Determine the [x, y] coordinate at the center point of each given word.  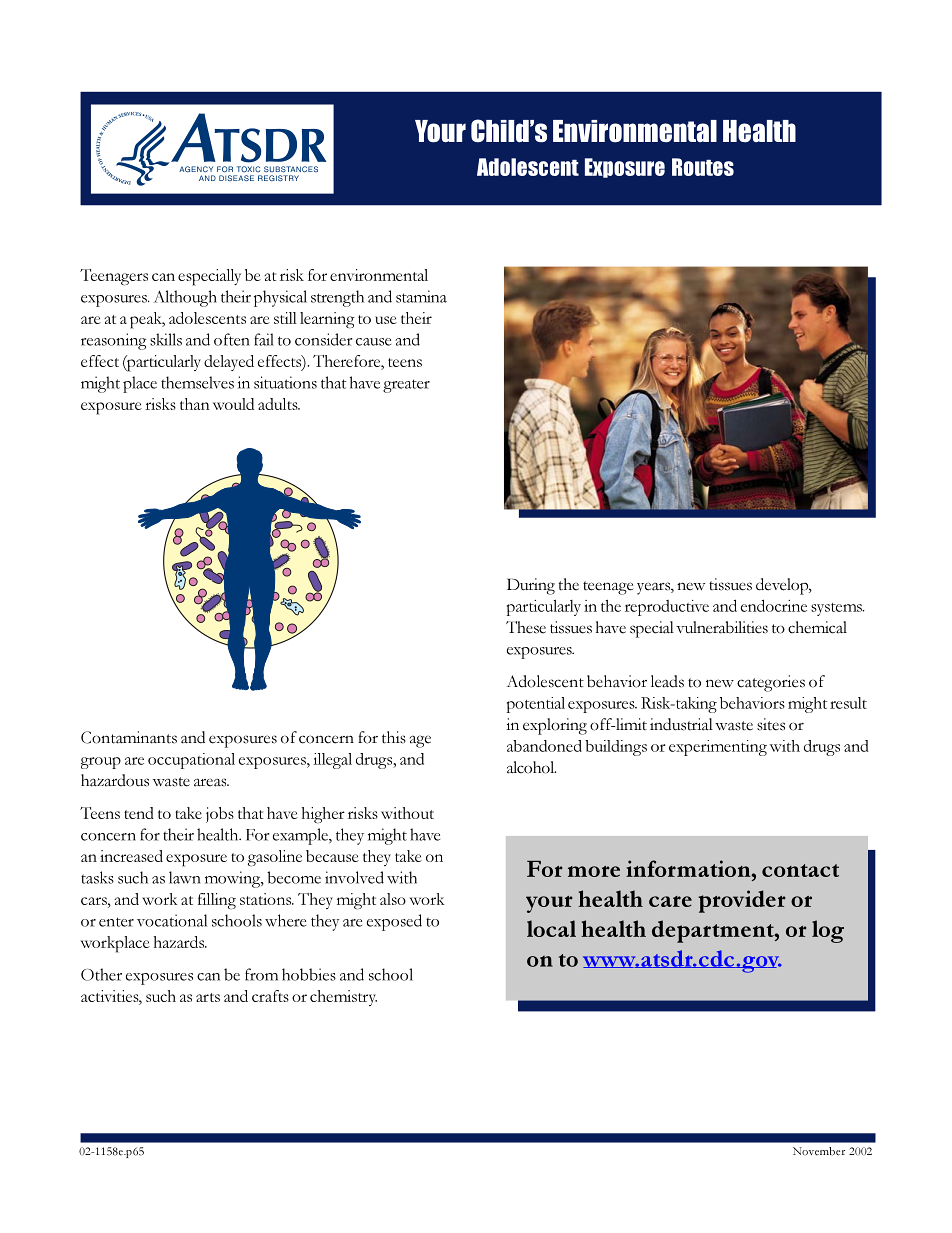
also [393, 899]
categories [771, 683]
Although [185, 298]
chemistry [343, 998]
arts [208, 997]
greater [406, 386]
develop [783, 586]
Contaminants [129, 737]
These [526, 627]
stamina [421, 296]
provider [742, 901]
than [194, 404]
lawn [184, 877]
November [819, 1151]
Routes [703, 167]
